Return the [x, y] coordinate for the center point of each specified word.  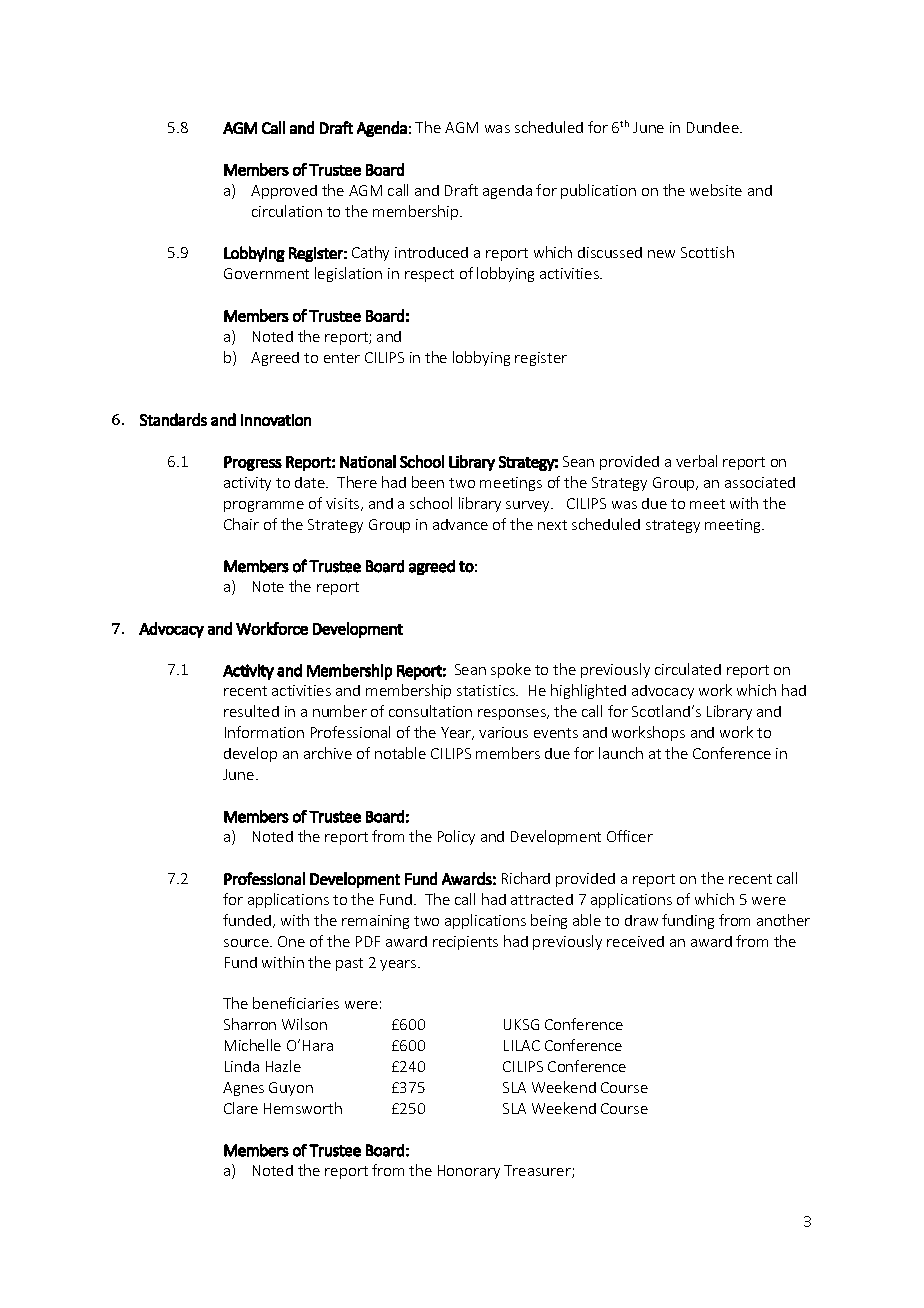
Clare [241, 1108]
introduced [431, 252]
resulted [251, 711]
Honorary [469, 1172]
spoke [511, 670]
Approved [284, 192]
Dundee [714, 127]
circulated [688, 669]
